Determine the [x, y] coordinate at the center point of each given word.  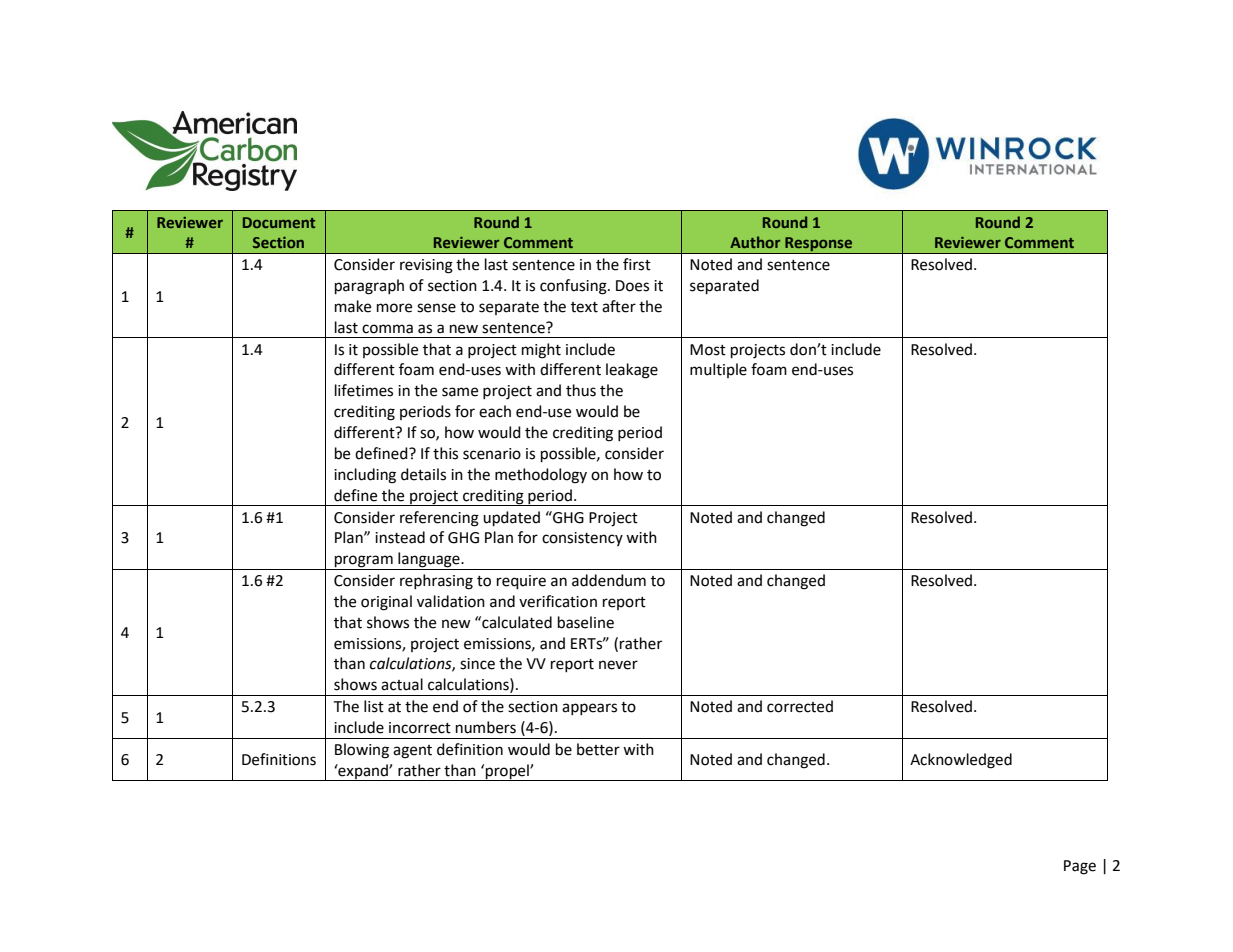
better [598, 749]
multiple [718, 370]
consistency [582, 539]
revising [426, 266]
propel [507, 772]
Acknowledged [961, 761]
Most [708, 350]
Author [755, 242]
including [365, 476]
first [637, 264]
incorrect [420, 728]
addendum [609, 580]
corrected [800, 706]
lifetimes [364, 390]
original [386, 603]
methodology [541, 476]
